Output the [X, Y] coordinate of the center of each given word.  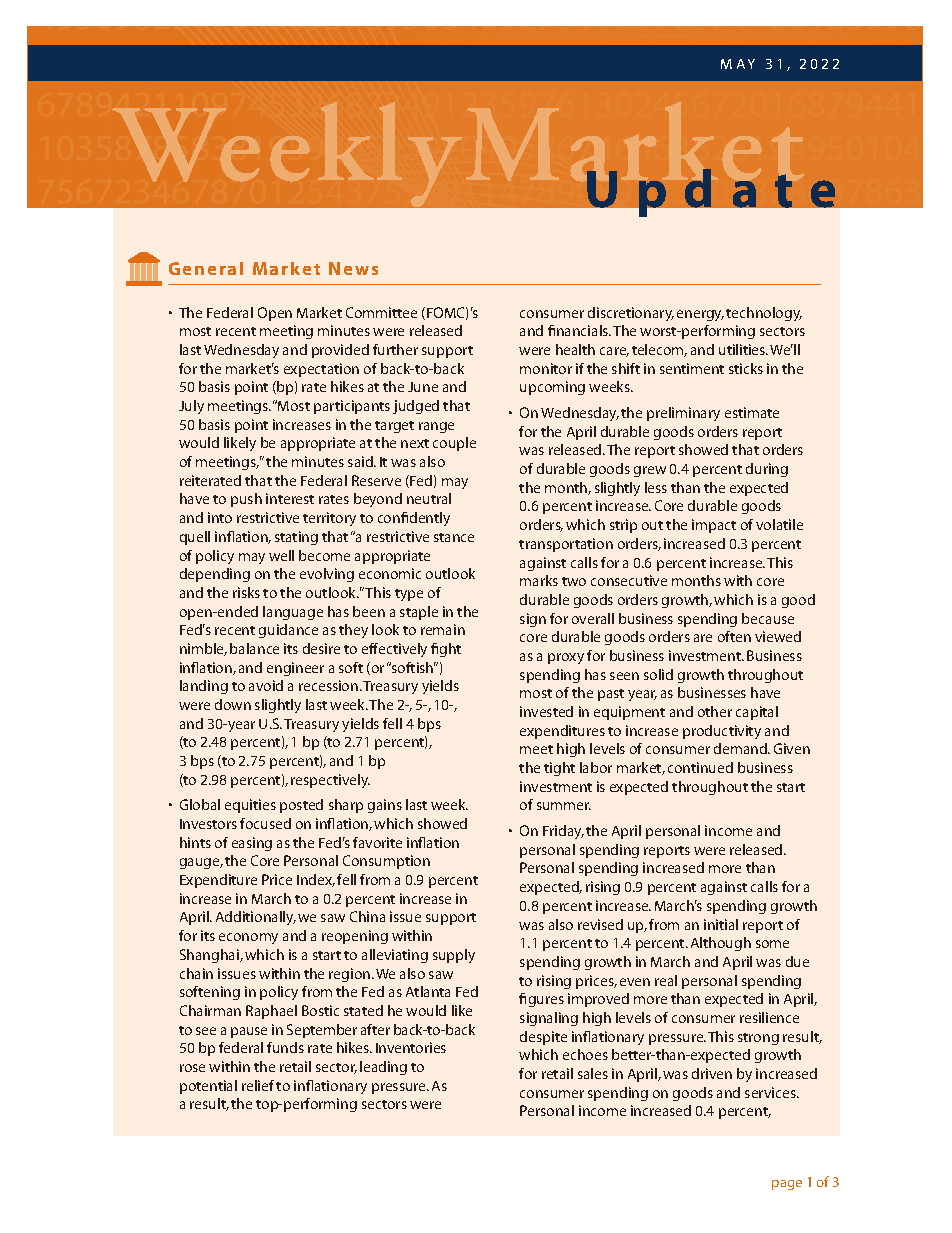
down [233, 704]
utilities [743, 349]
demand [742, 748]
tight [559, 769]
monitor [546, 368]
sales [593, 1073]
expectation [321, 370]
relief [258, 1085]
